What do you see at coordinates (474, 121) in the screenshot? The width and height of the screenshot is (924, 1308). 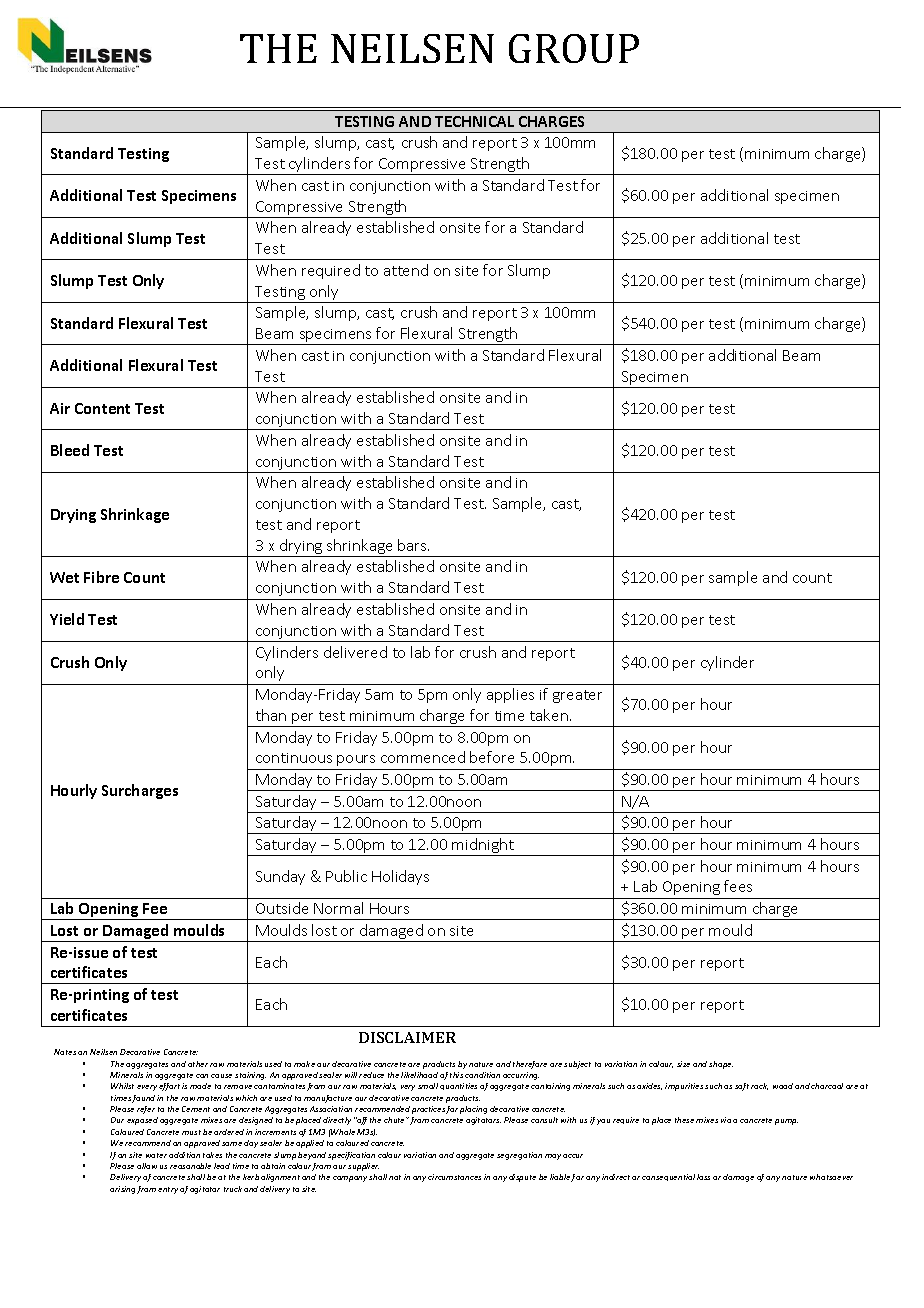 I see `TECHNICAL` at bounding box center [474, 121].
